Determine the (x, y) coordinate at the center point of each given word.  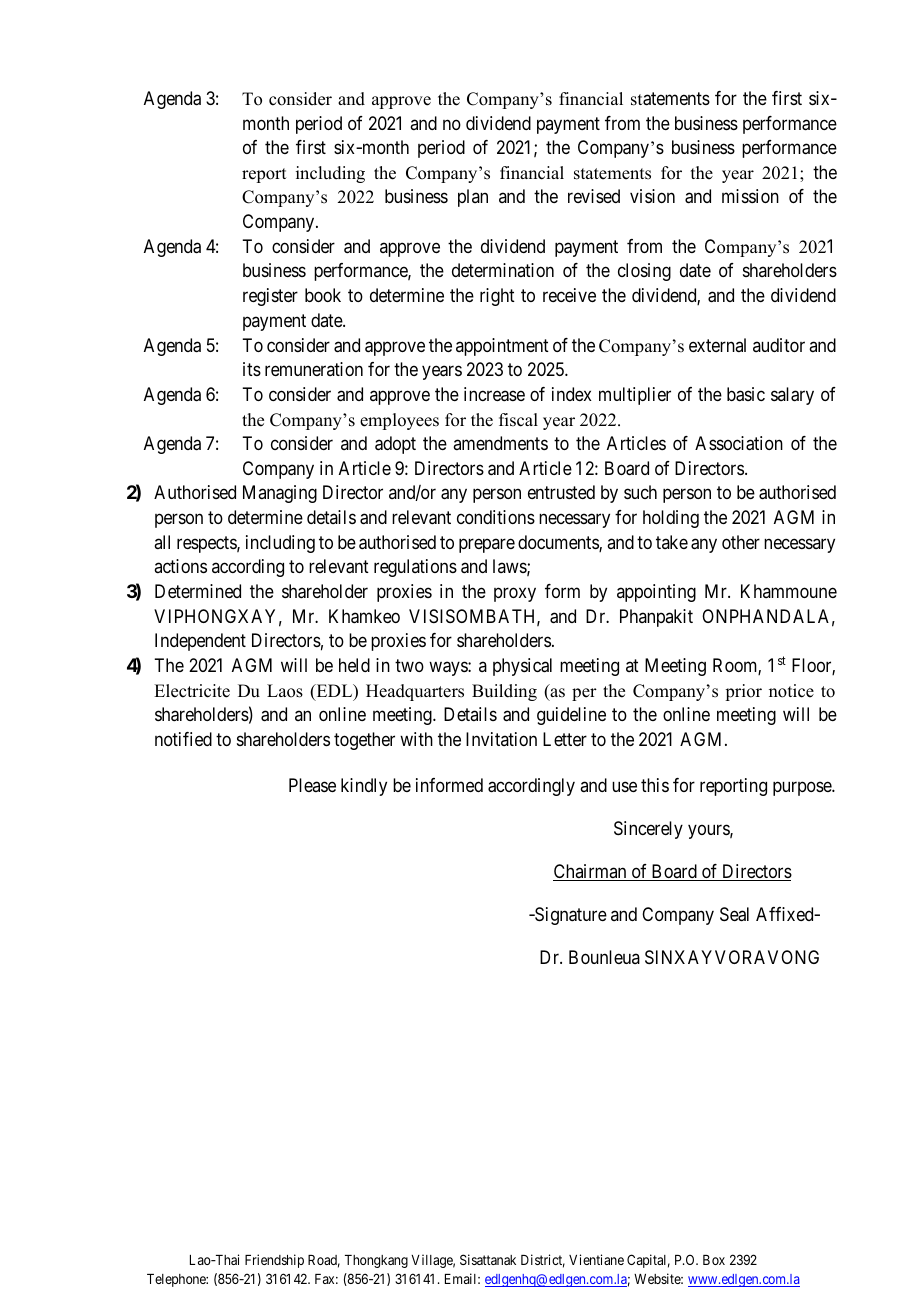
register (270, 297)
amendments (500, 443)
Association (739, 443)
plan (473, 198)
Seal (734, 914)
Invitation (501, 739)
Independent (200, 642)
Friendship (274, 1261)
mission (750, 196)
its (252, 369)
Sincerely (648, 830)
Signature (570, 916)
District (543, 1261)
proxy (515, 594)
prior (743, 692)
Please (312, 785)
